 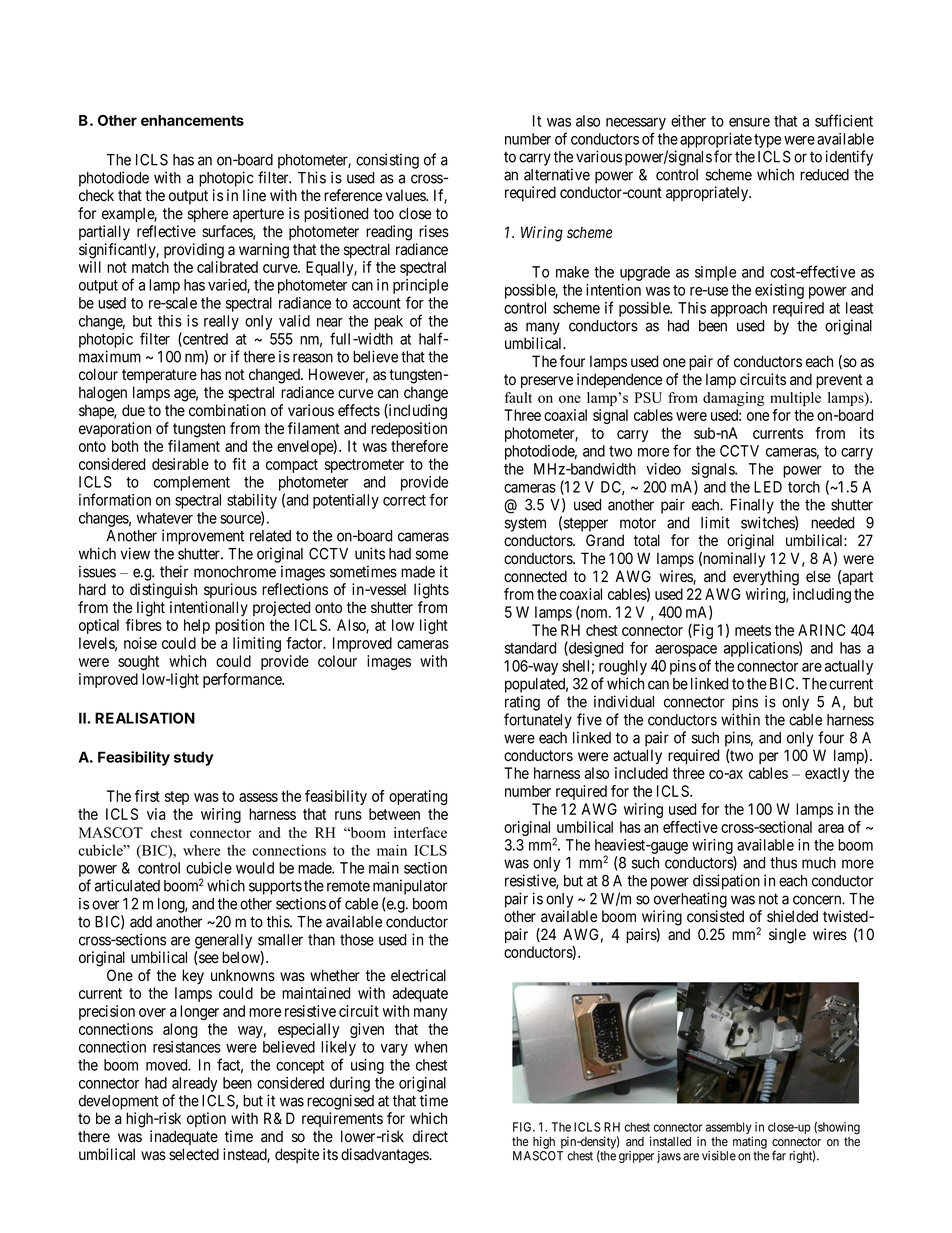 I want to click on type, so click(x=767, y=141).
